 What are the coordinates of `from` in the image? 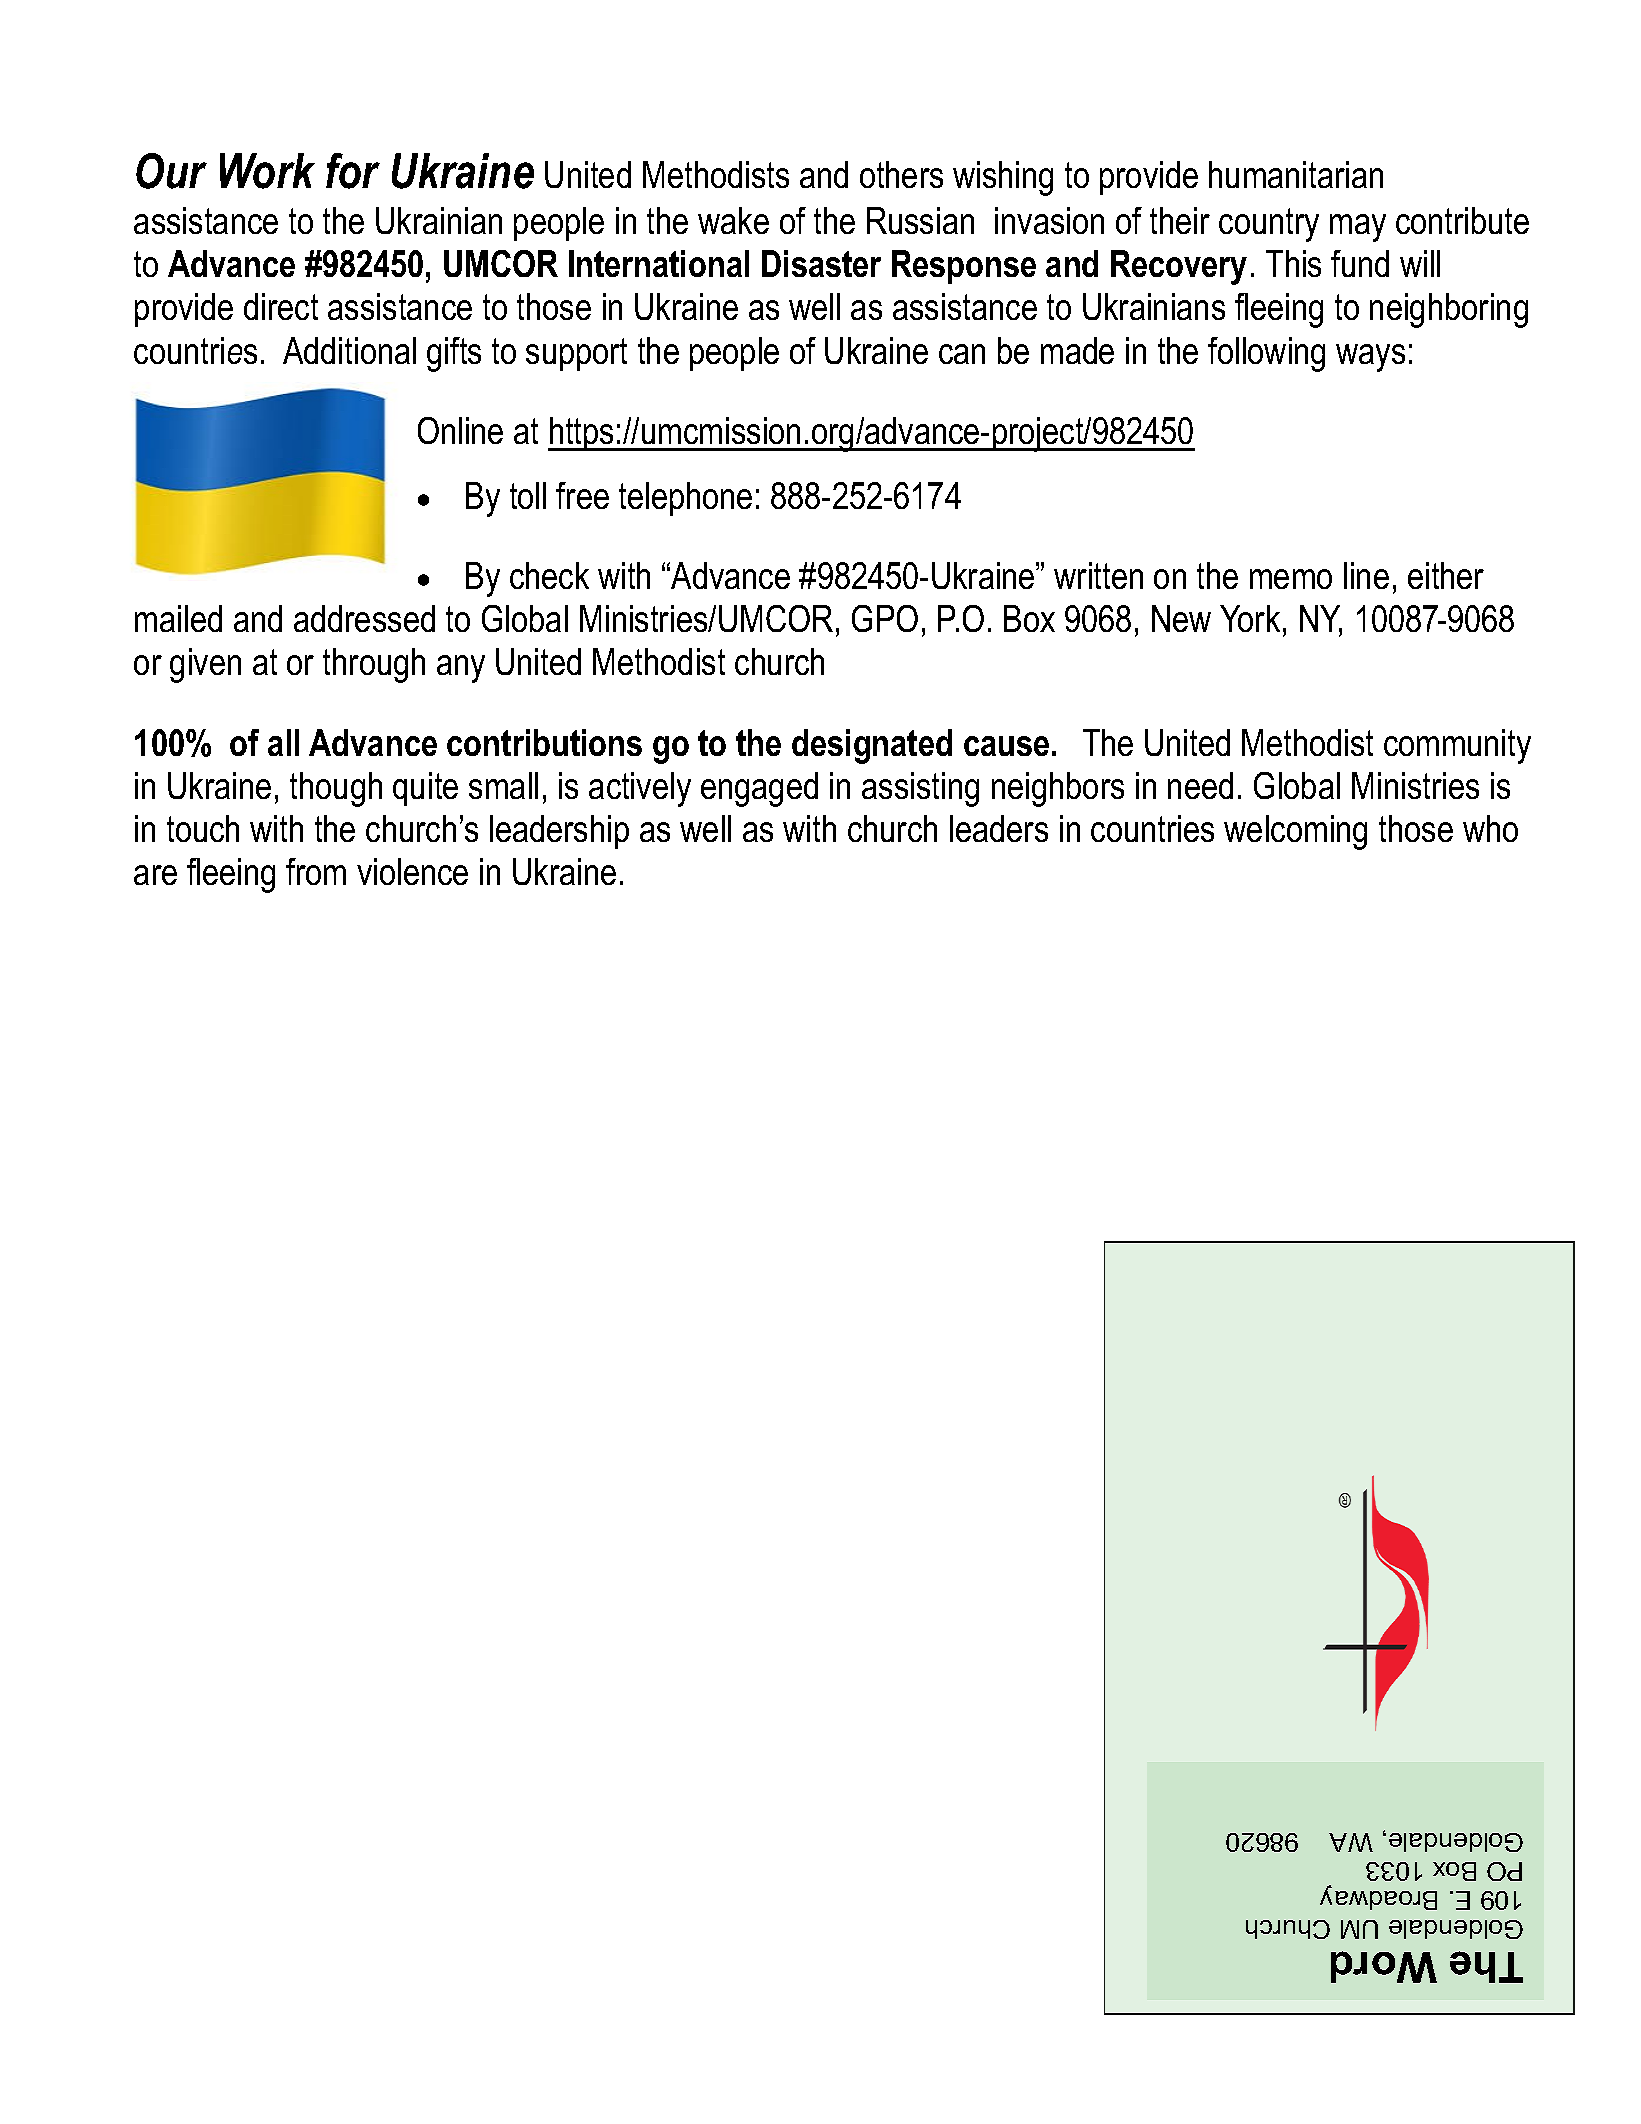 It's located at (316, 871).
